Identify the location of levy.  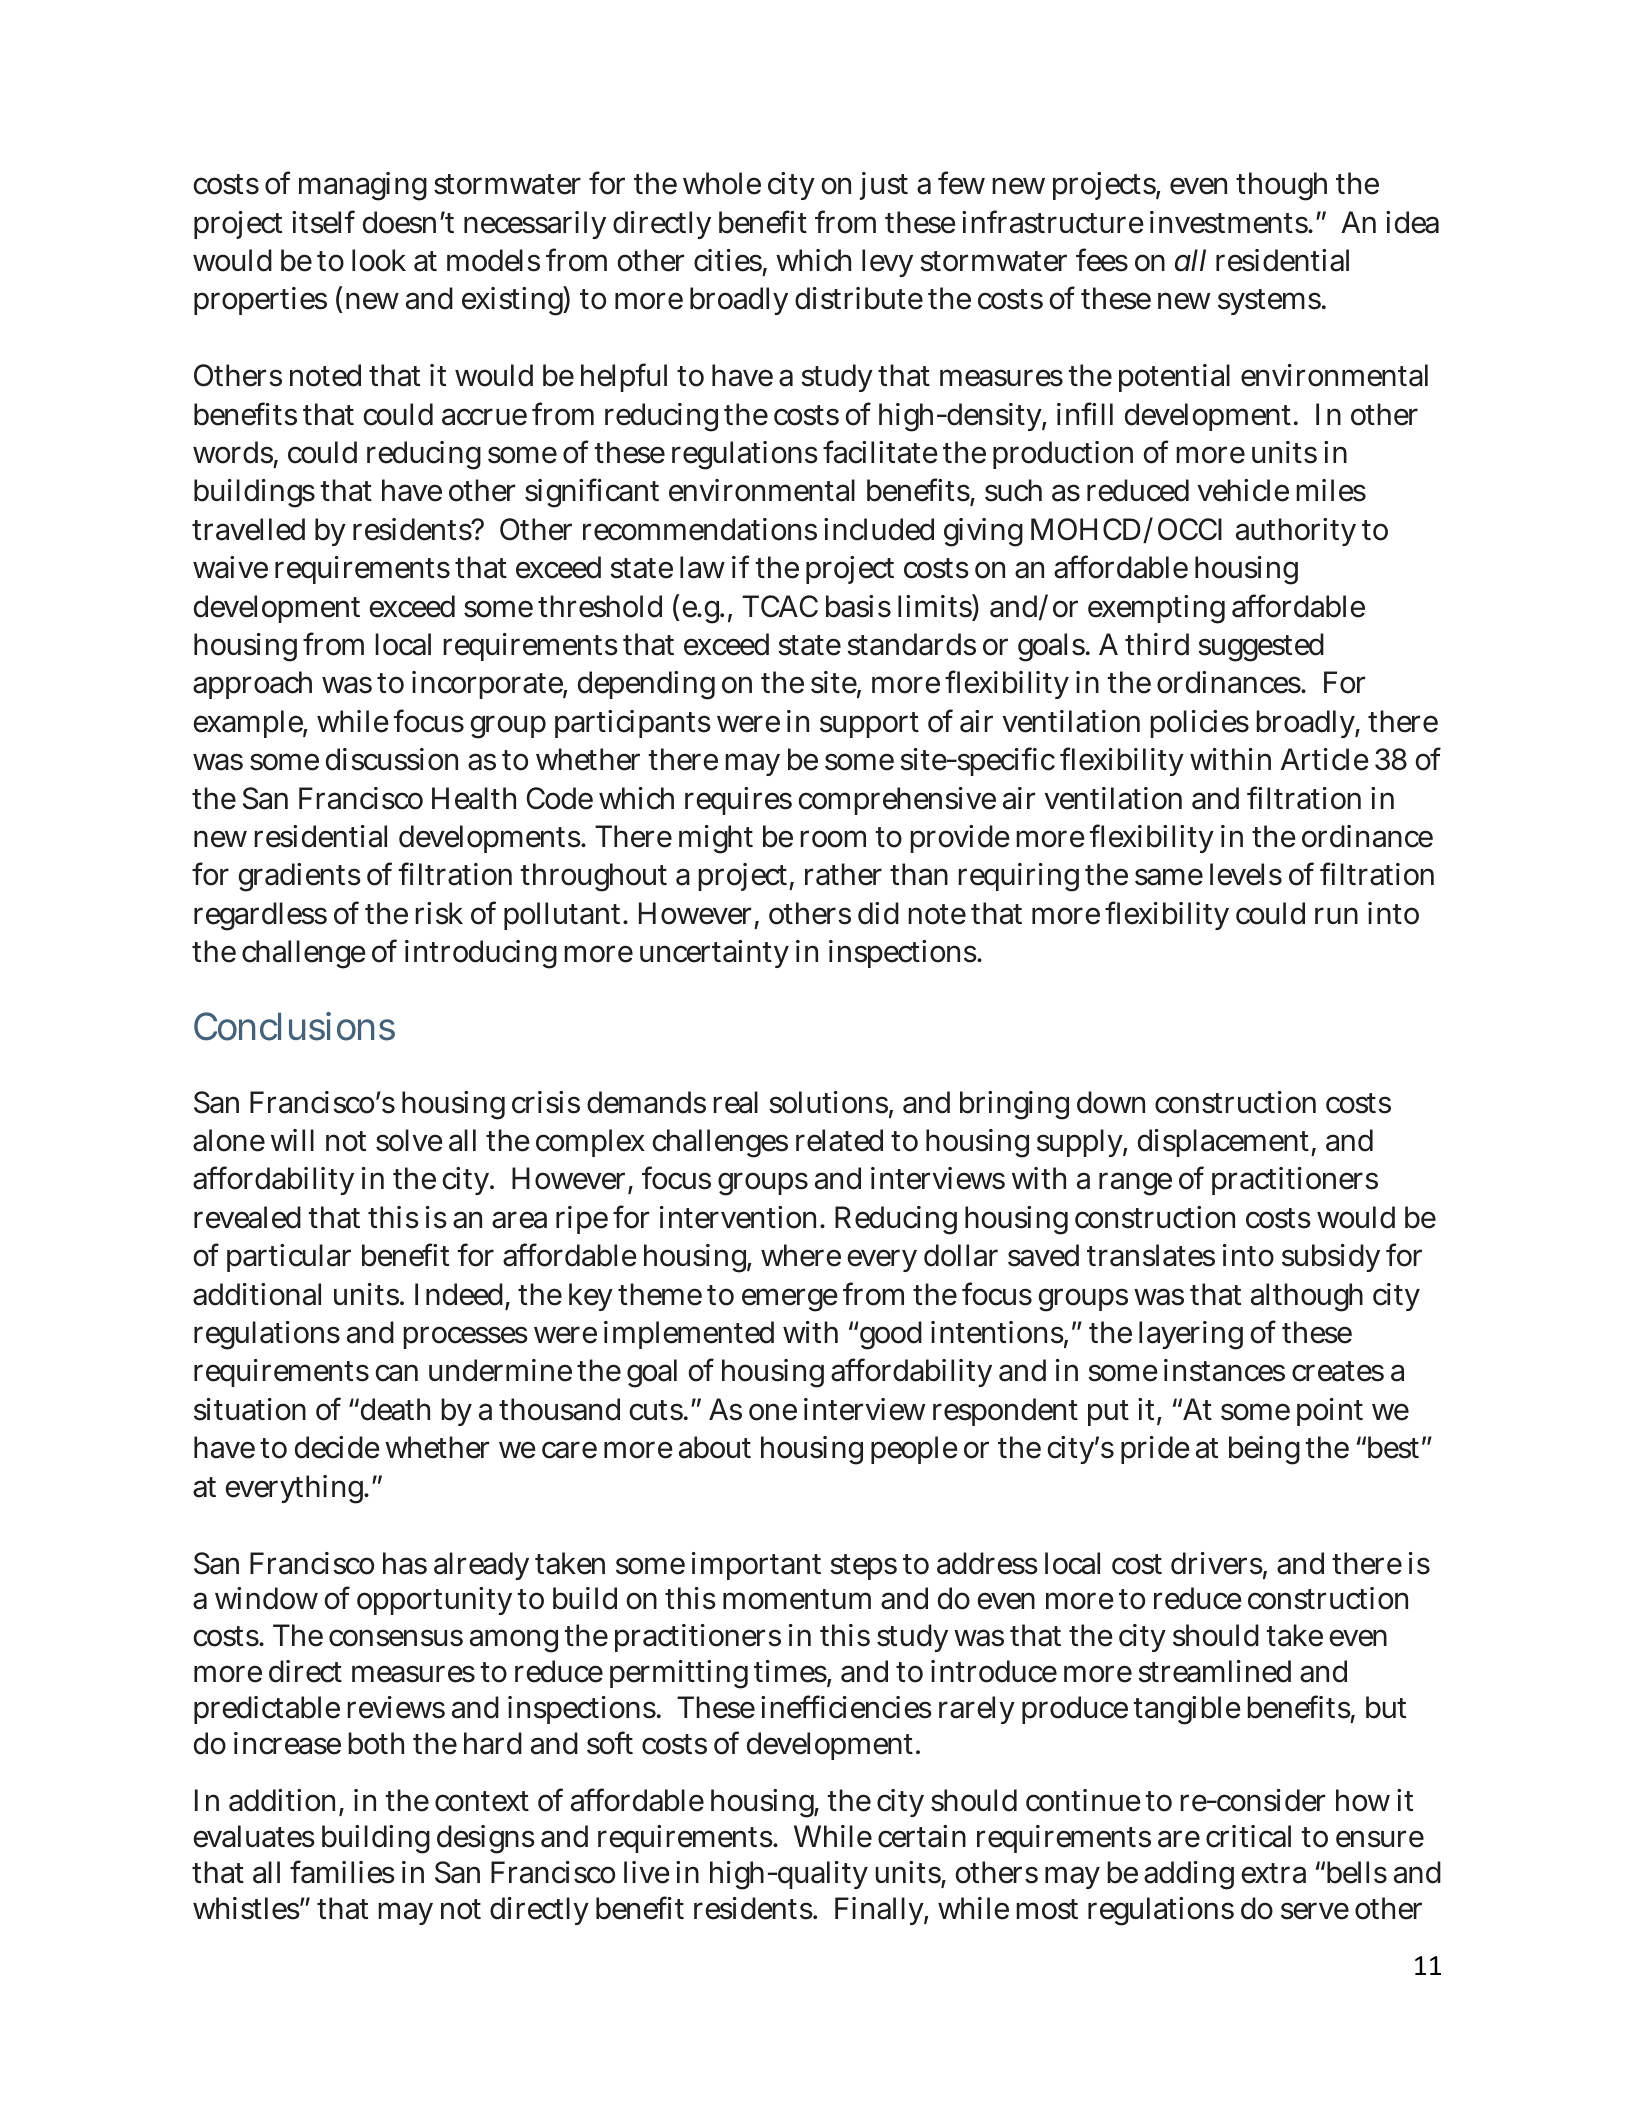
(887, 263).
